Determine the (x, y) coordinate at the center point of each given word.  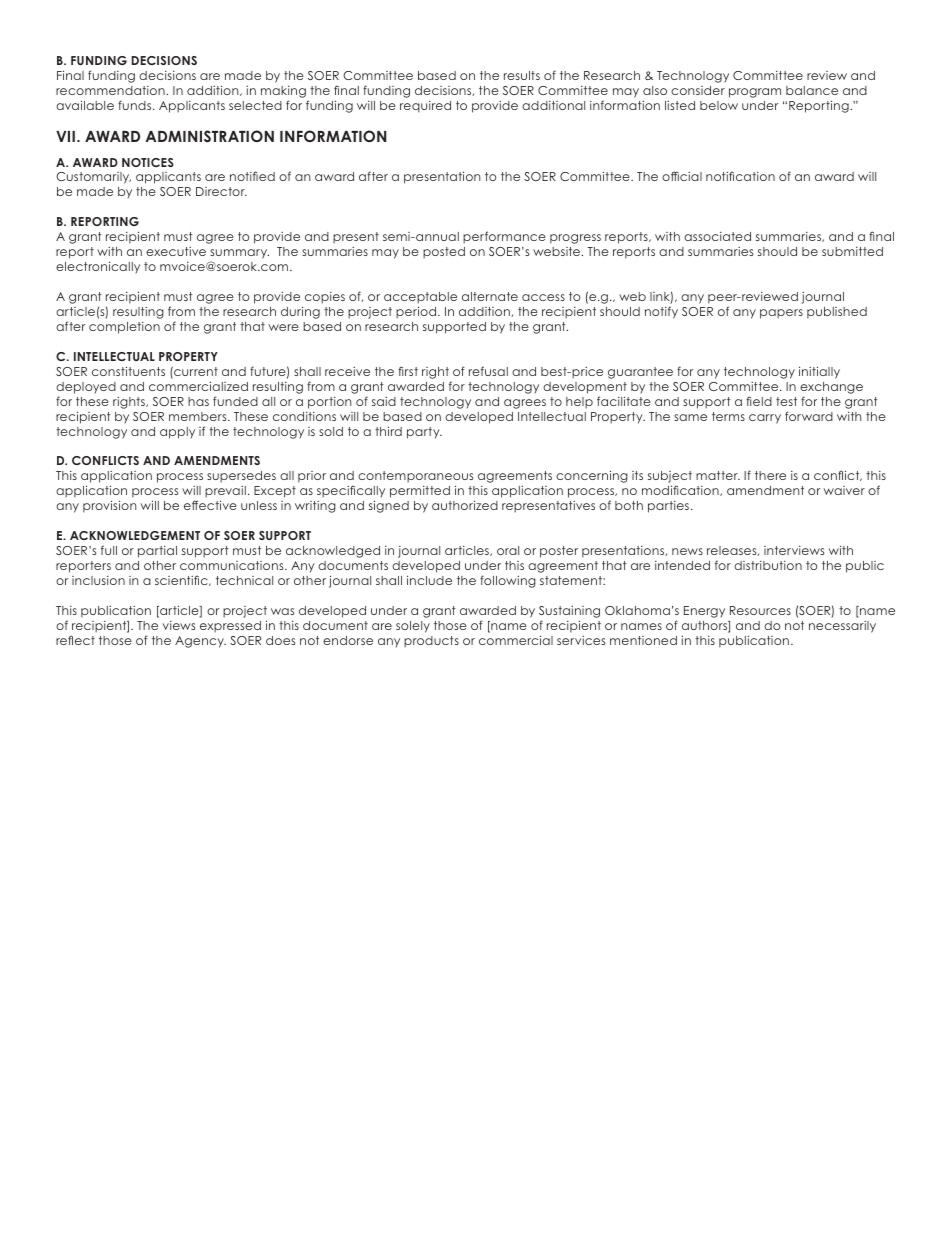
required (425, 107)
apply (177, 433)
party (424, 433)
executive (176, 251)
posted (444, 253)
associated (717, 236)
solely (413, 627)
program (755, 93)
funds (136, 105)
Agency (200, 642)
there (770, 475)
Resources (760, 610)
